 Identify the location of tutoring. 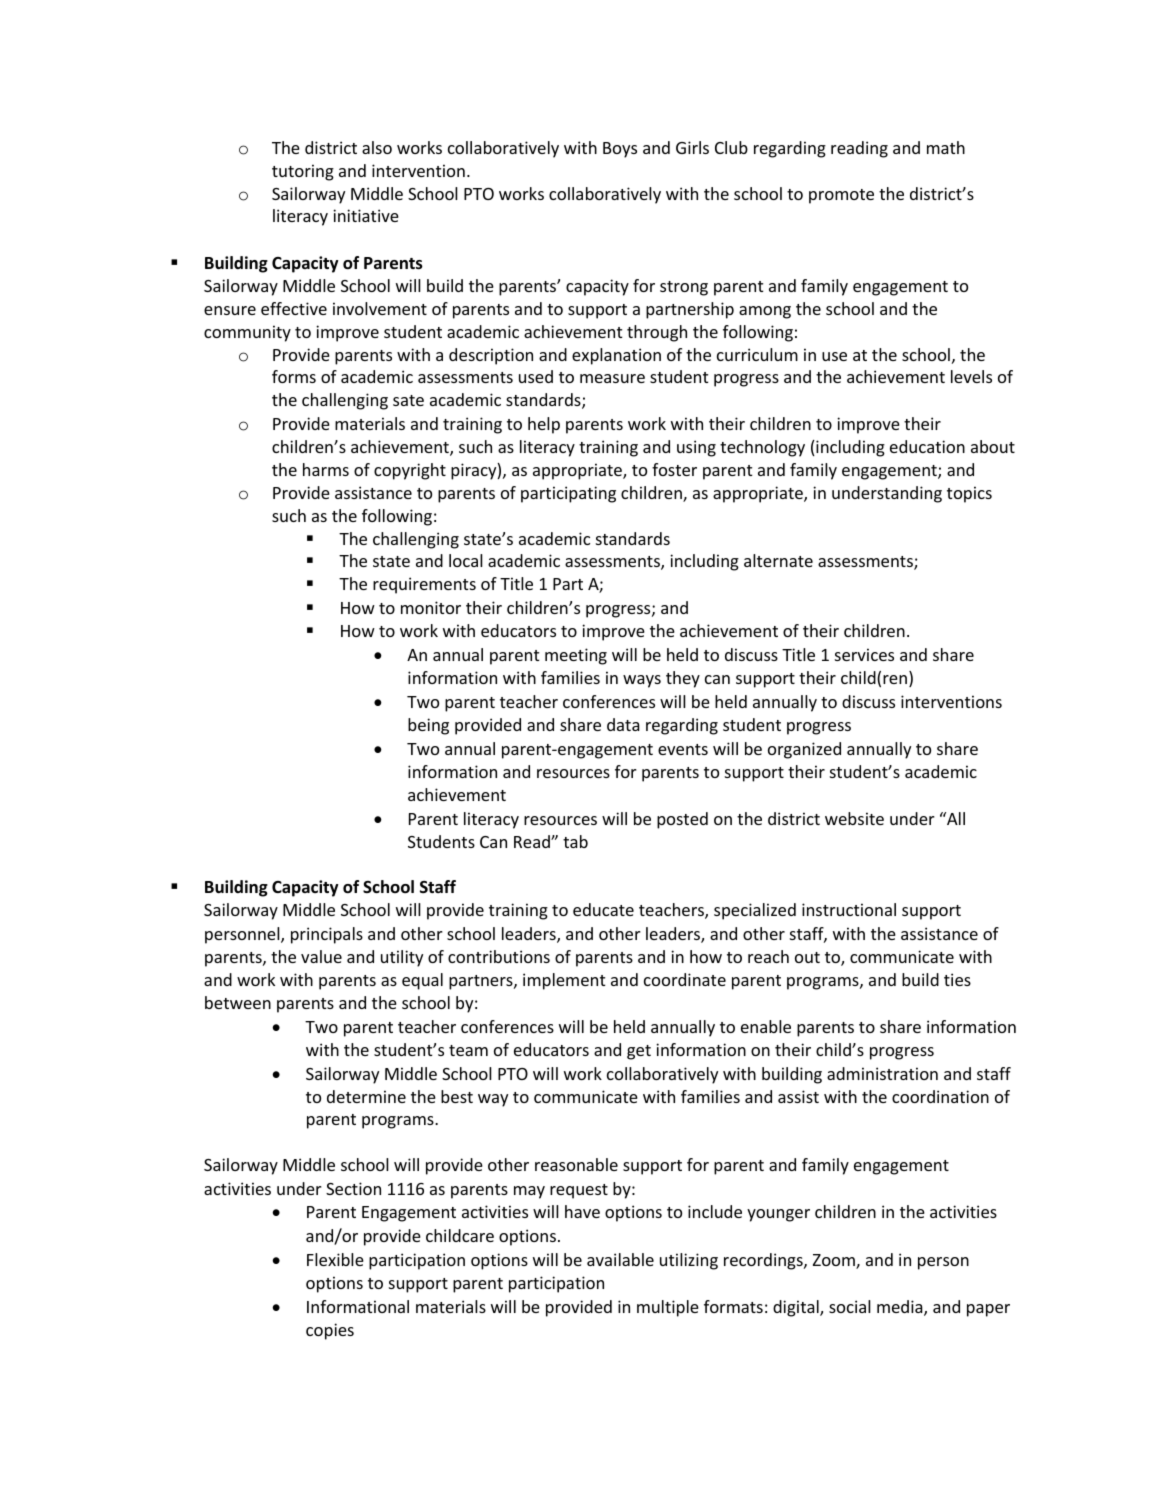
(303, 172).
